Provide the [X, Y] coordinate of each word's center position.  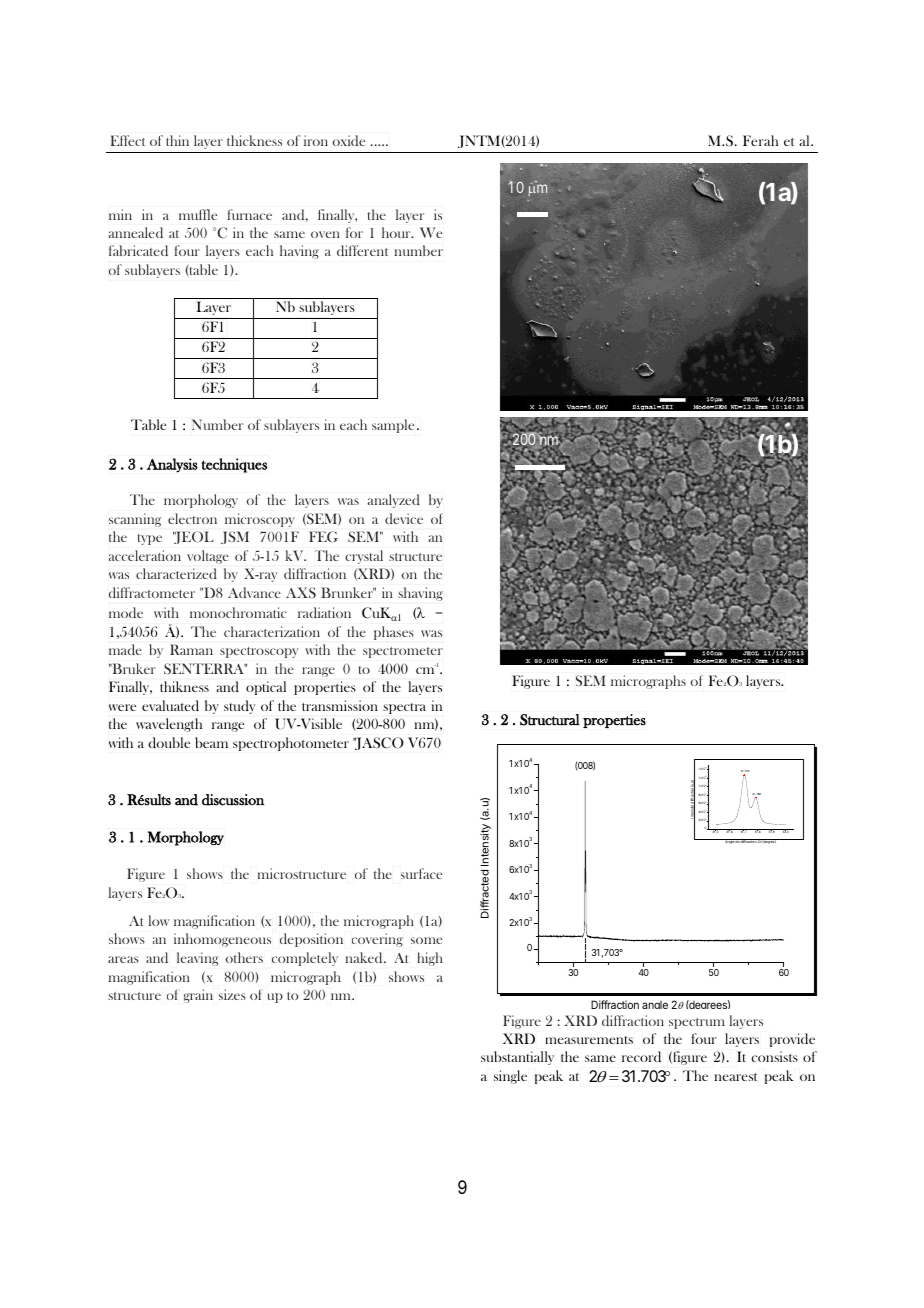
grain [198, 996]
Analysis [172, 465]
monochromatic [238, 612]
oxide [349, 140]
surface [421, 873]
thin [177, 140]
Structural [550, 720]
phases [394, 633]
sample [393, 426]
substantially [517, 1058]
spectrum [697, 1023]
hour [397, 232]
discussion [233, 800]
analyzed [393, 501]
